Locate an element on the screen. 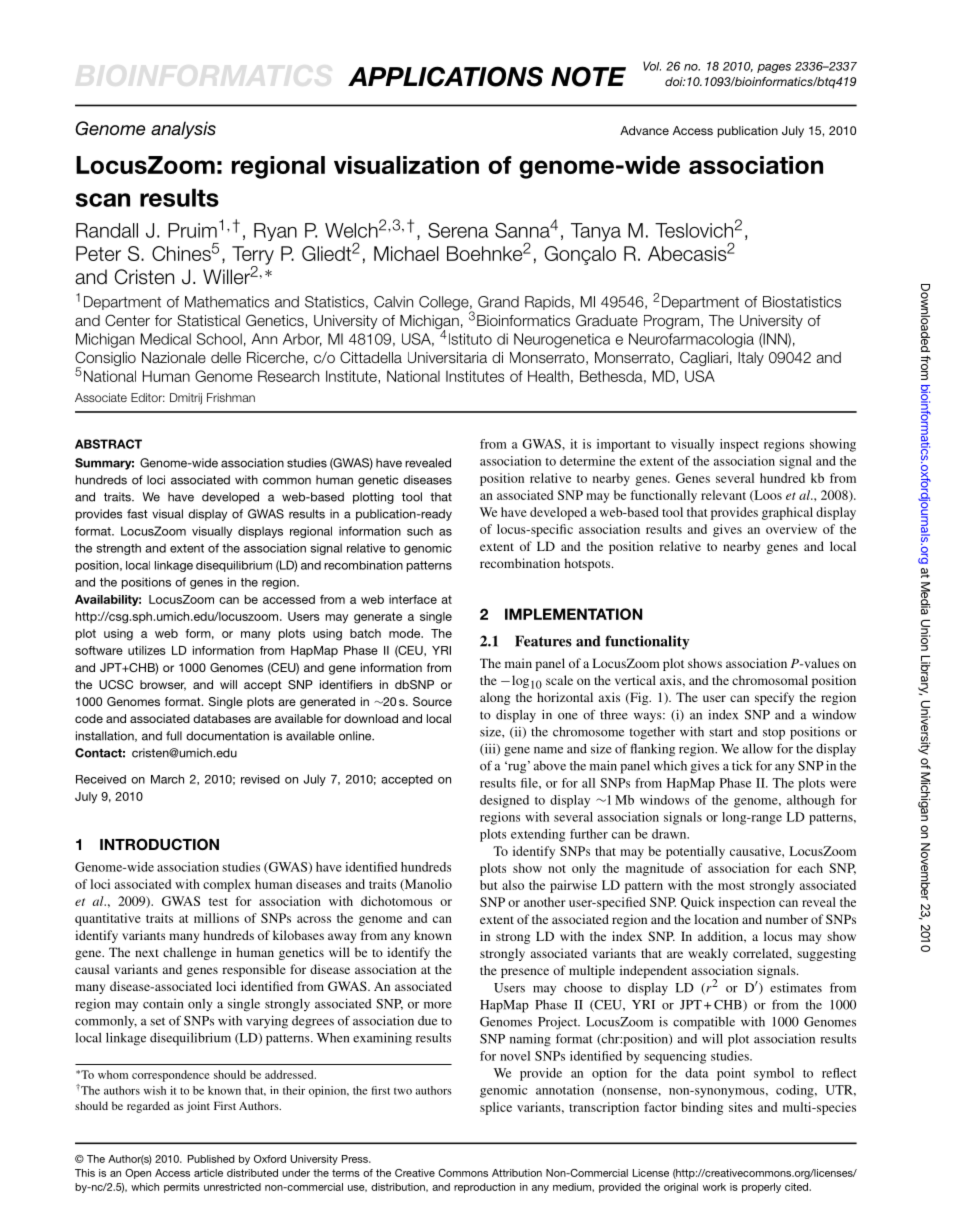 This screenshot has height=1232, width=953. analysis is located at coordinates (183, 130).
